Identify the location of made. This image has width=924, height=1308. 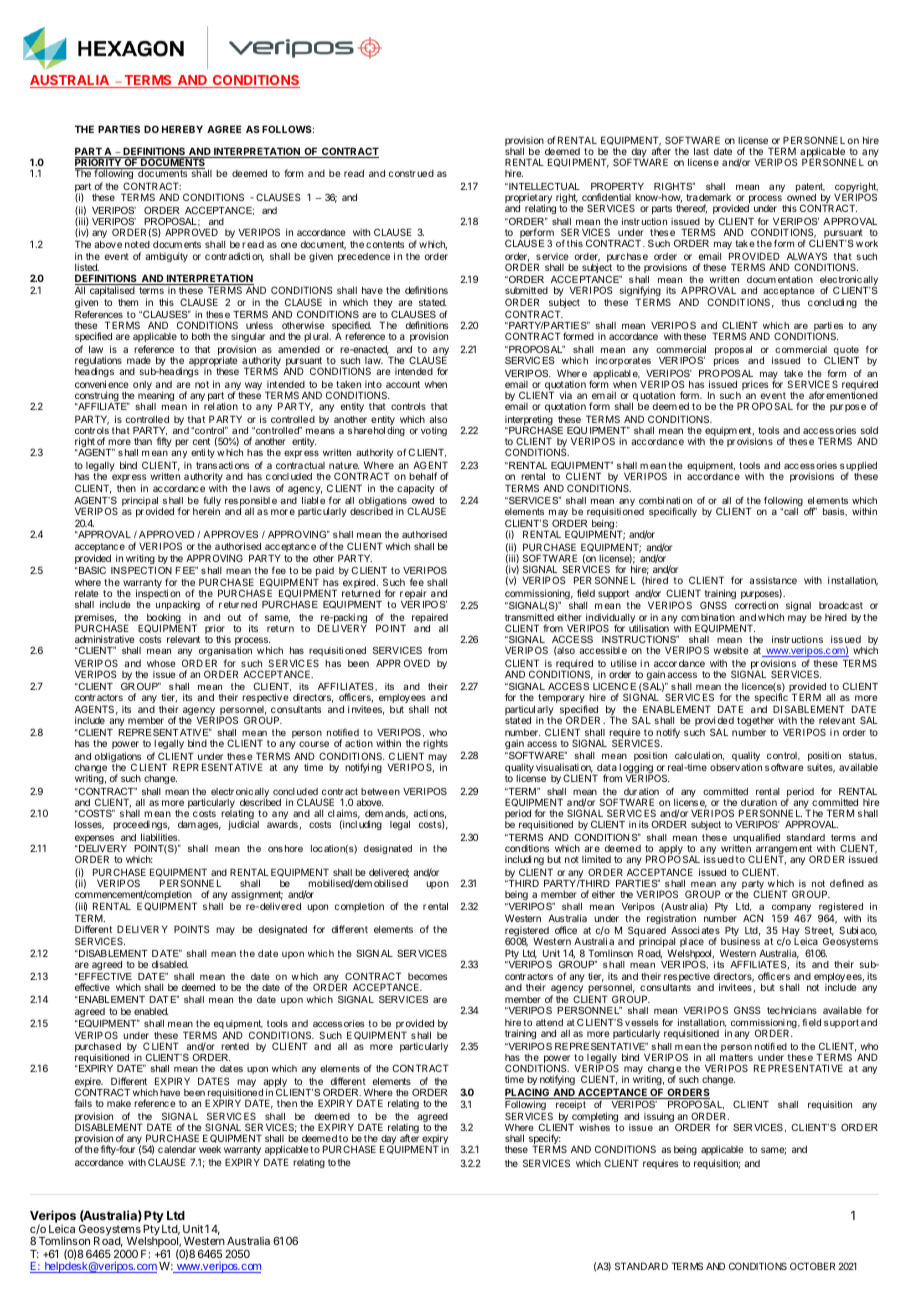
(139, 360).
